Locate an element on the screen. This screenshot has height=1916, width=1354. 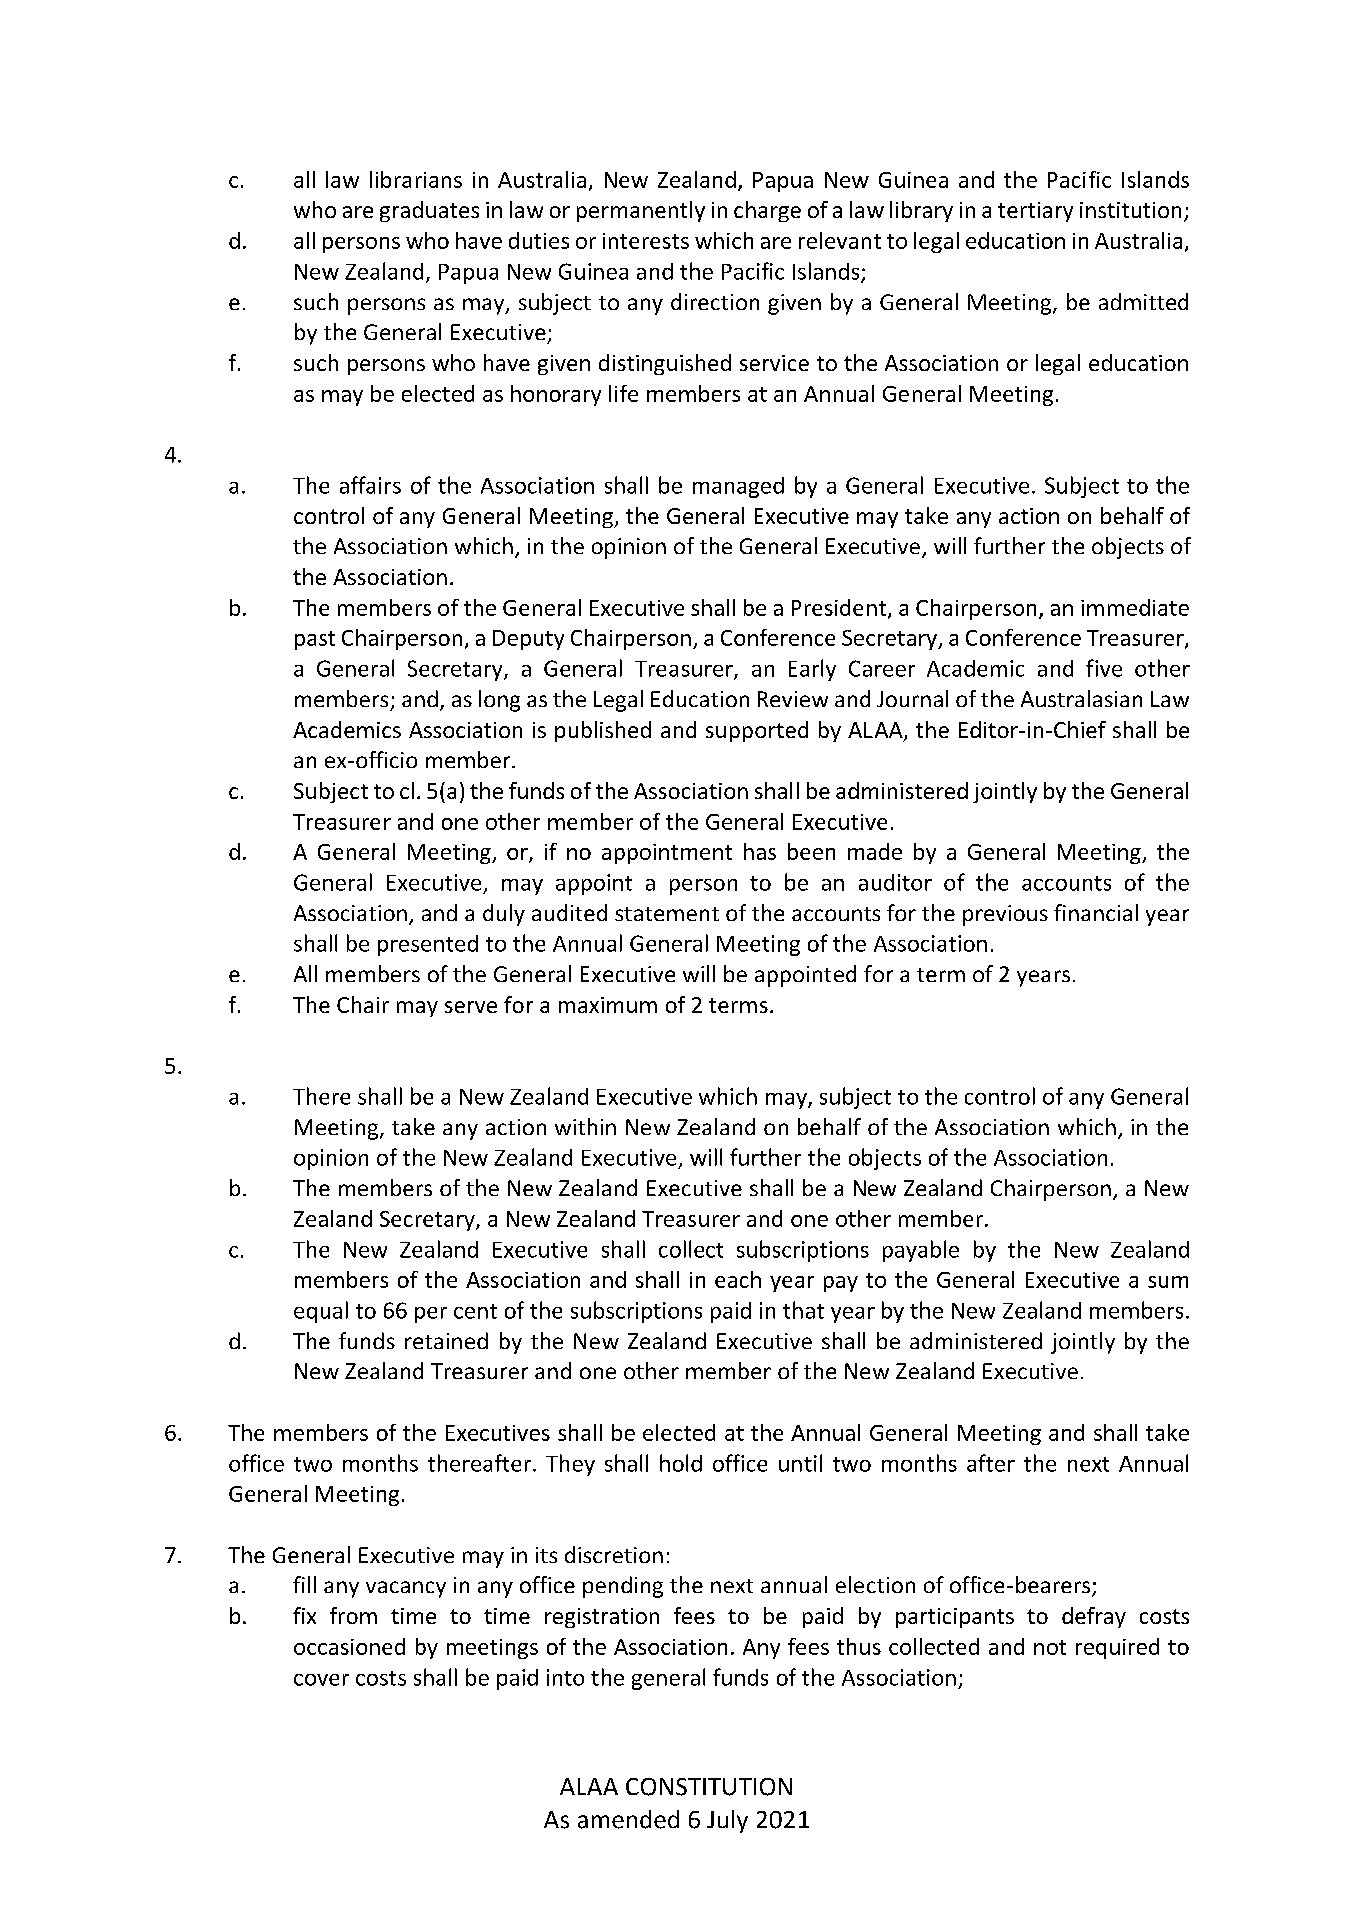
retained is located at coordinates (446, 1340).
